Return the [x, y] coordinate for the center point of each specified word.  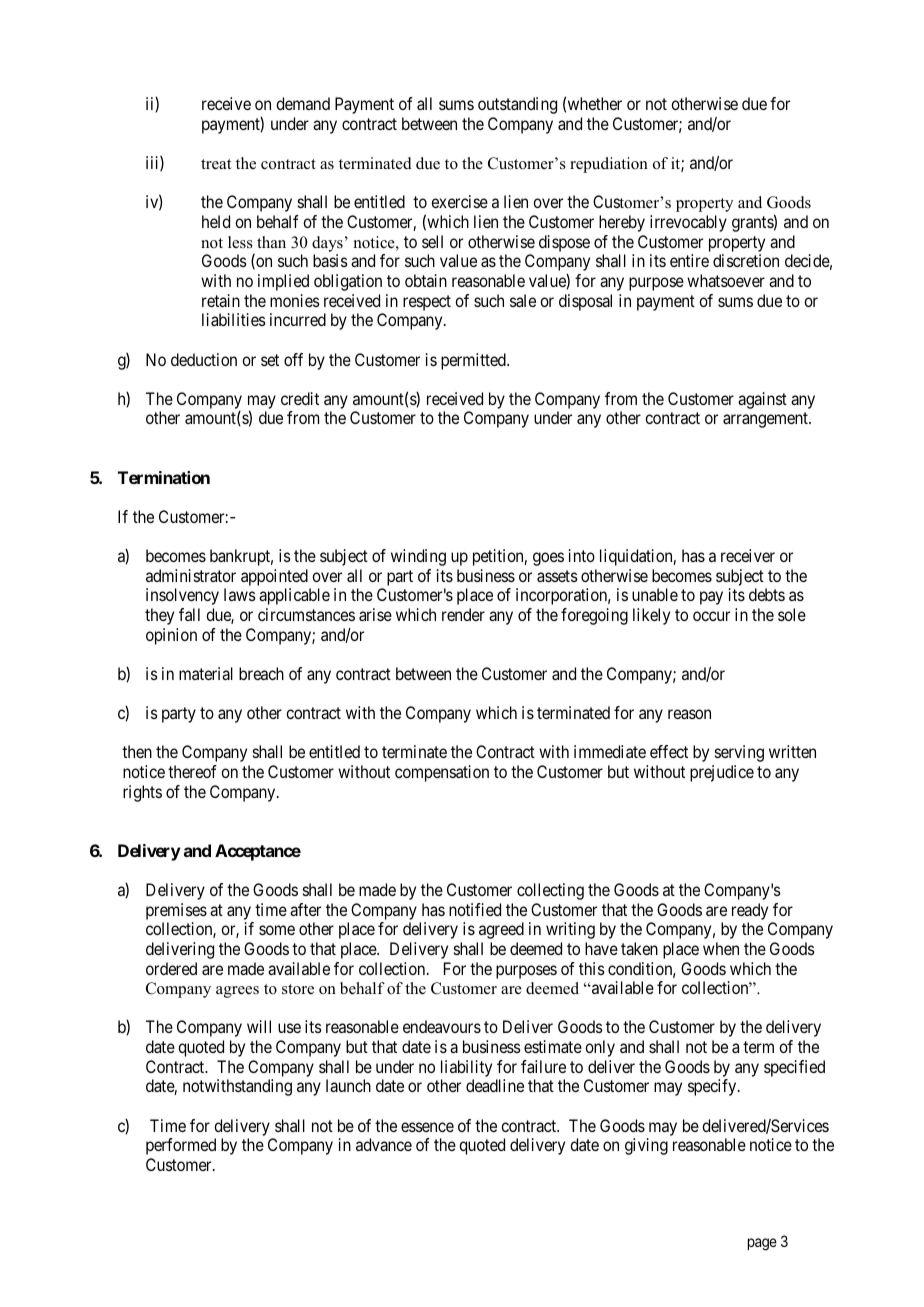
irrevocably [688, 223]
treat [216, 164]
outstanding [517, 105]
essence [427, 1127]
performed [181, 1146]
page [762, 1244]
